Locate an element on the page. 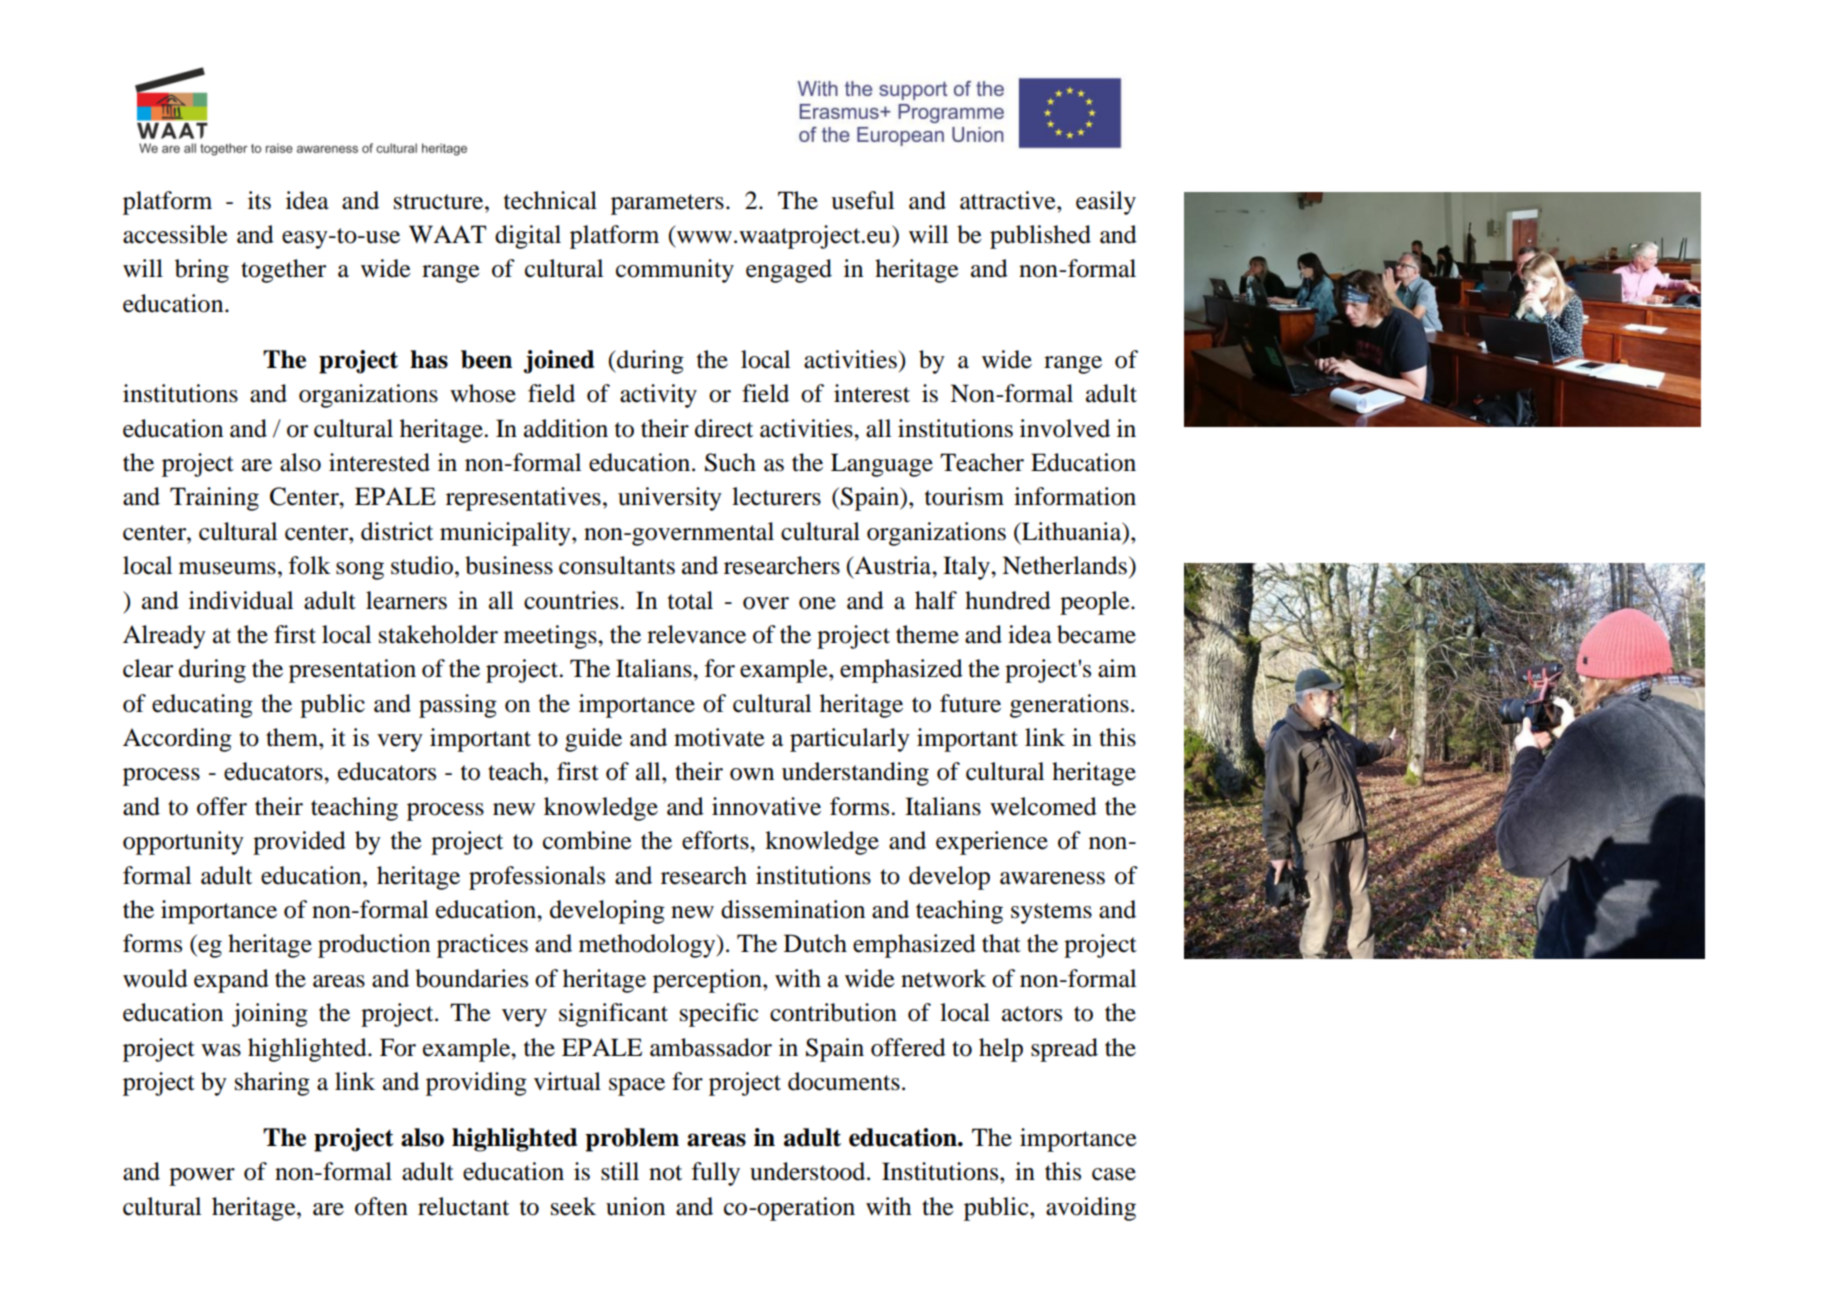 This image has width=1825, height=1290. Italy is located at coordinates (967, 568).
